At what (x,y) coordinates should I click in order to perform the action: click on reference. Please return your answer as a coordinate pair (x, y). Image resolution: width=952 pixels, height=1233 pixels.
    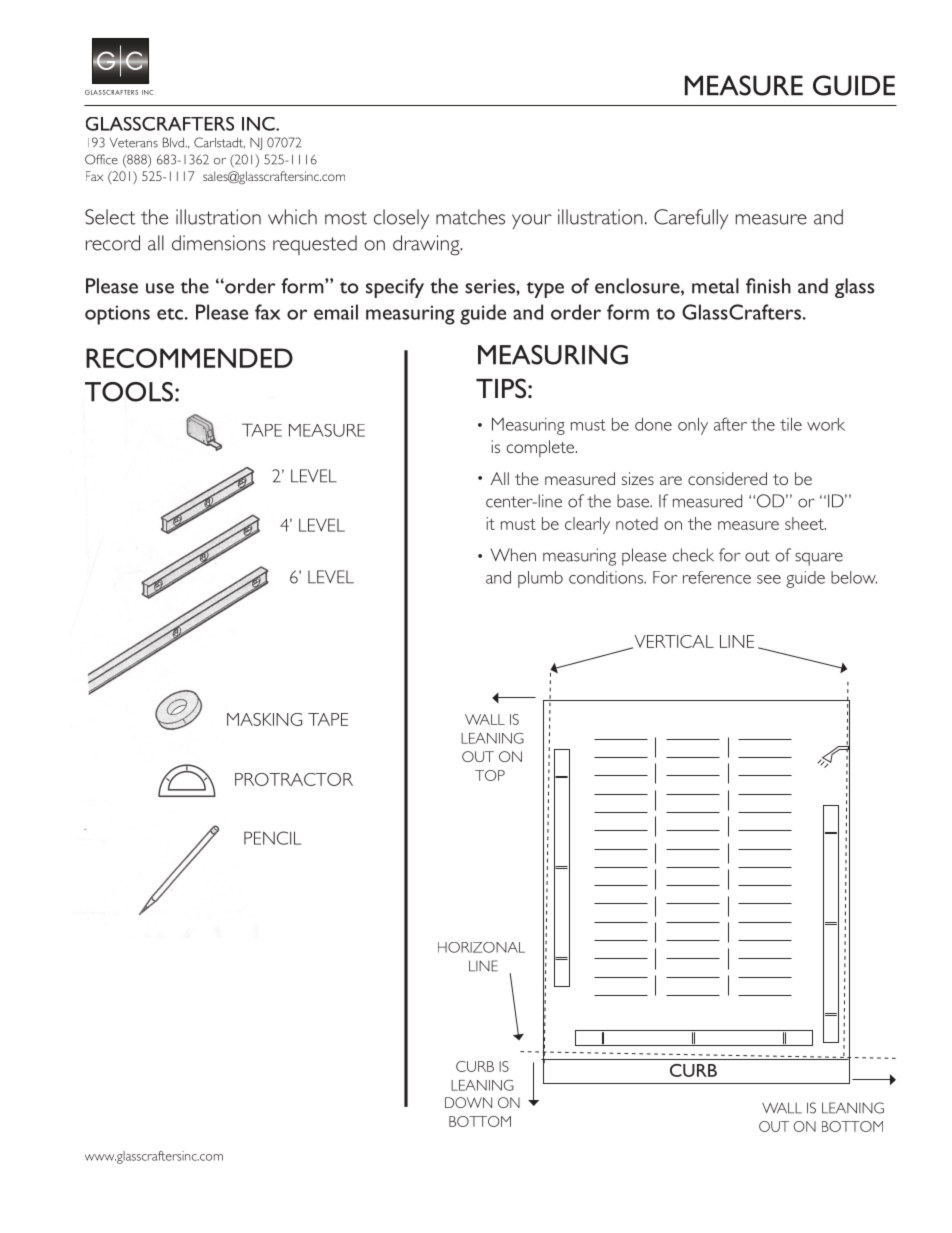
    Looking at the image, I should click on (717, 577).
